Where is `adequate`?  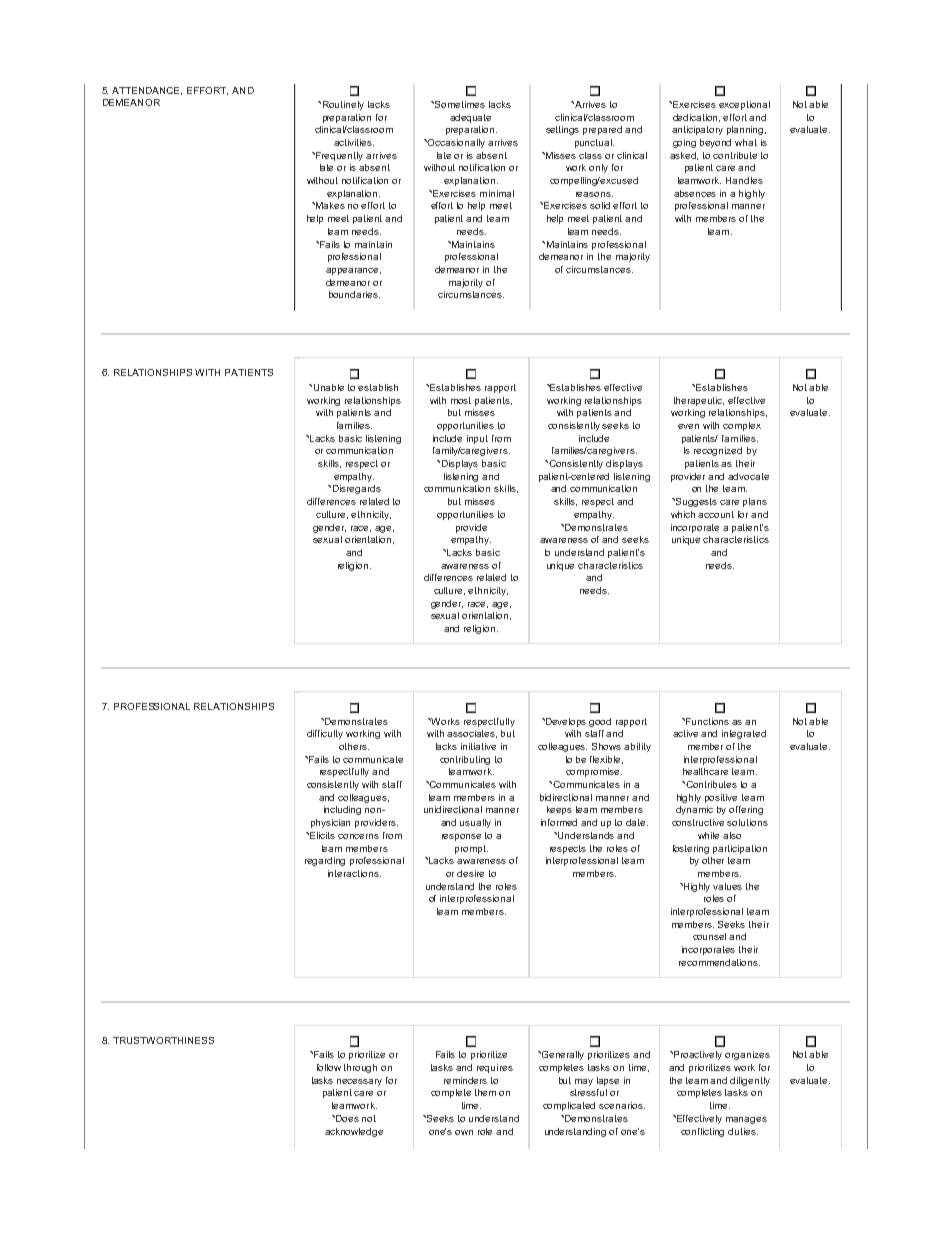
adequate is located at coordinates (470, 118).
